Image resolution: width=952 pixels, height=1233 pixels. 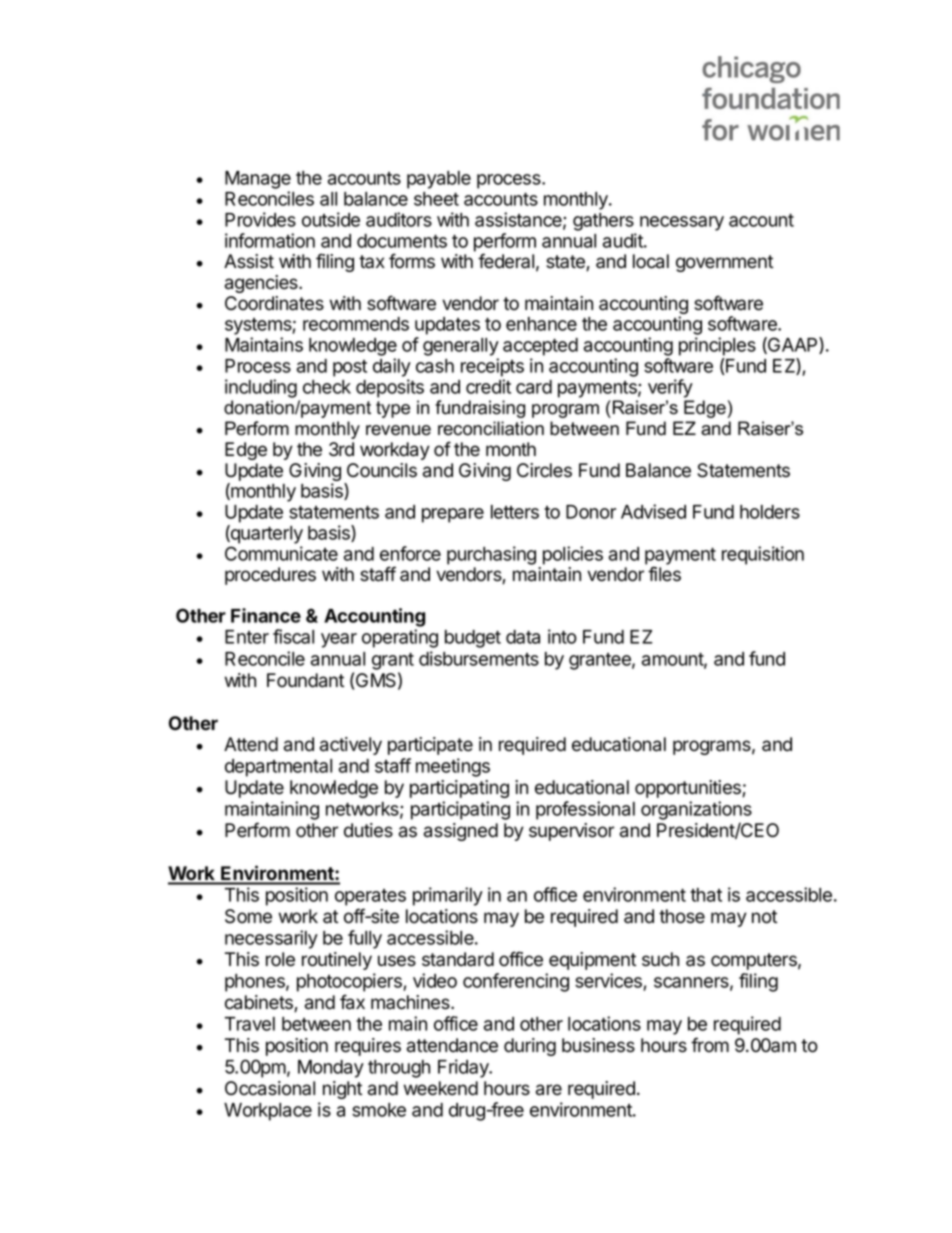 I want to click on Communicate, so click(x=281, y=553).
